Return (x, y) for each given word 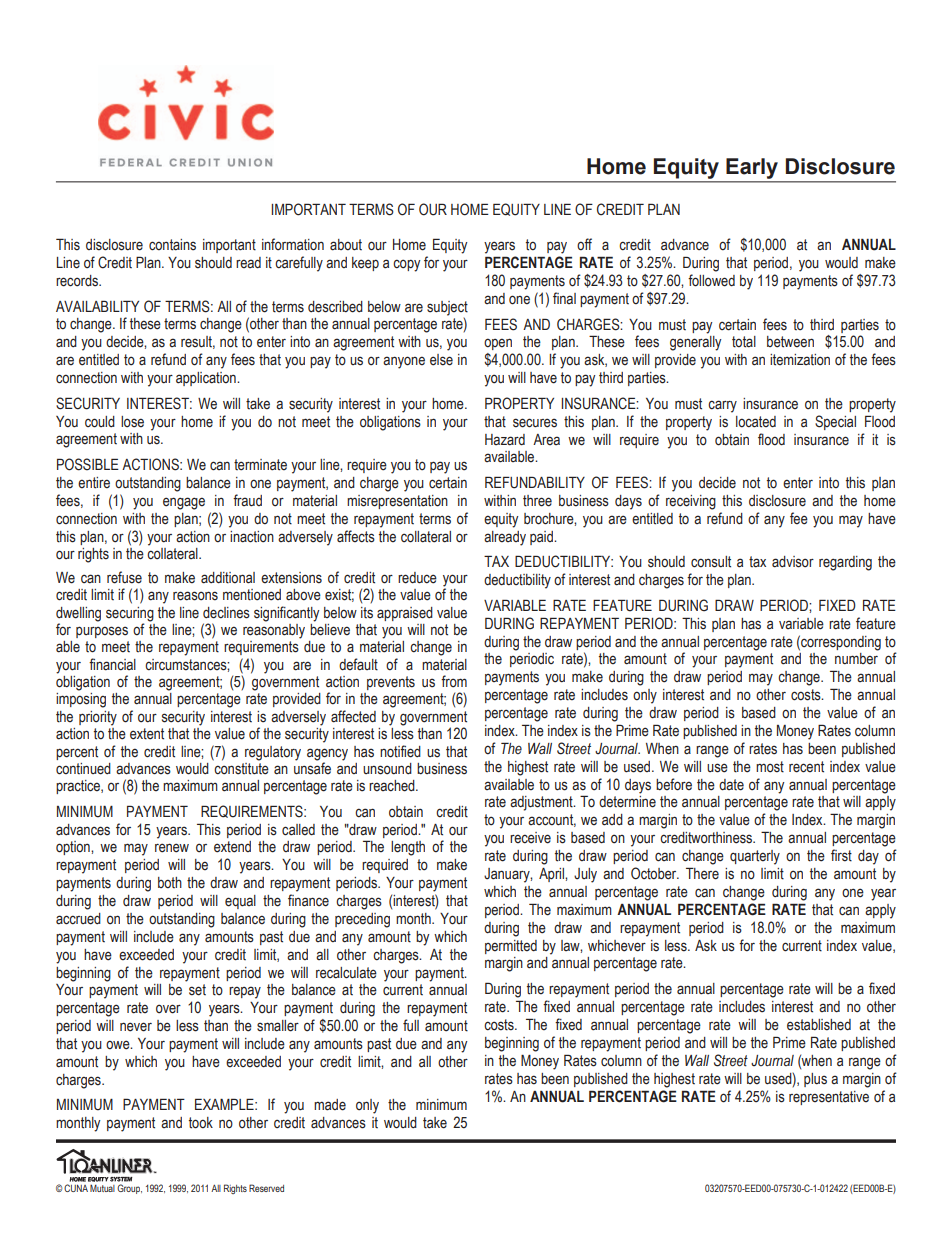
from (454, 681)
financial (112, 664)
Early (752, 168)
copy (406, 265)
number (856, 658)
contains (172, 245)
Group (129, 1189)
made (330, 1105)
